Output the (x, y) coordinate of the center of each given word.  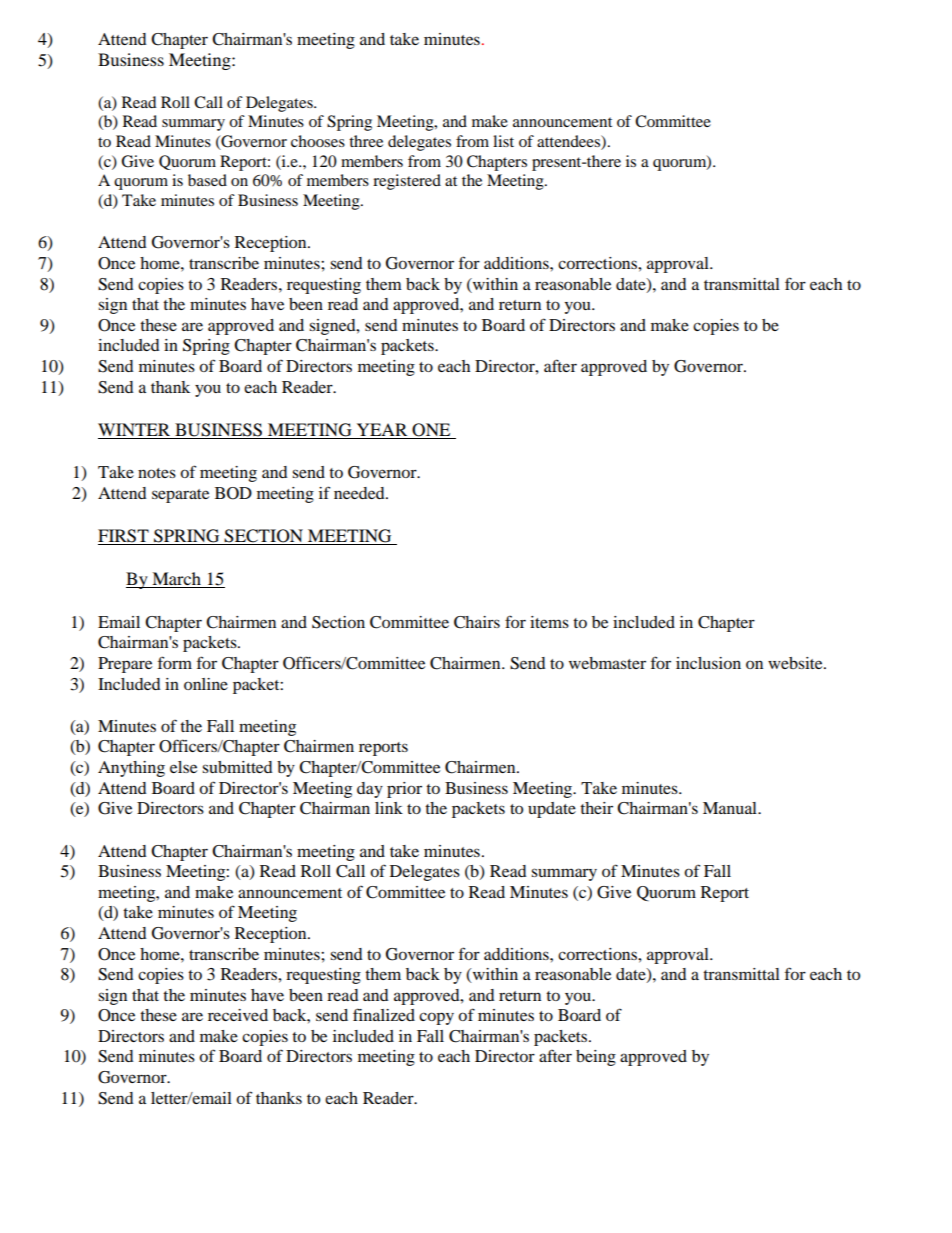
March (176, 580)
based (207, 180)
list (503, 141)
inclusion (708, 663)
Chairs (477, 622)
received (238, 1015)
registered (407, 182)
